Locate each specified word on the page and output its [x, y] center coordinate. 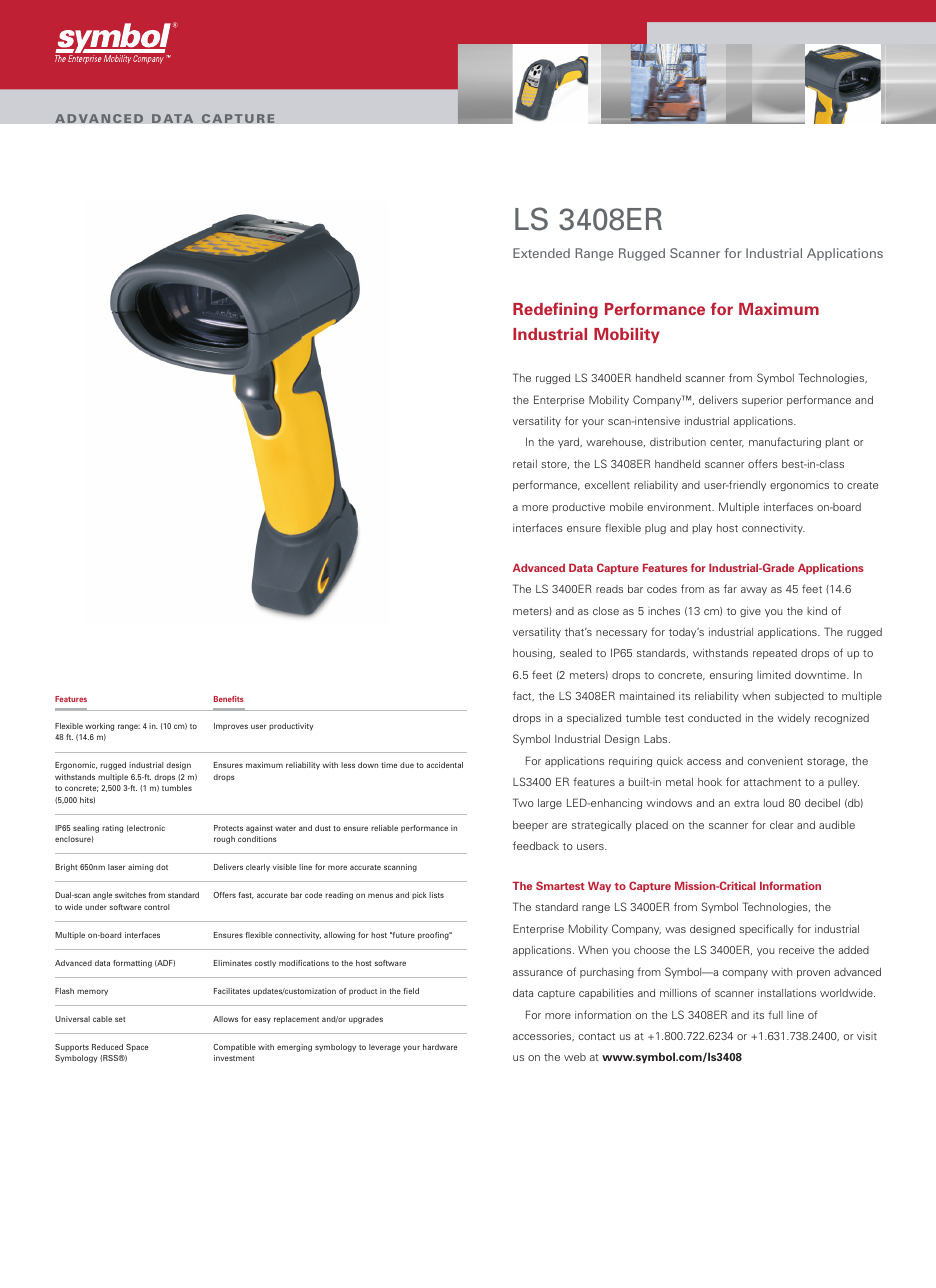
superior [762, 400]
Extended [541, 253]
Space [137, 1048]
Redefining [555, 310]
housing [534, 654]
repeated [775, 654]
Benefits [229, 699]
